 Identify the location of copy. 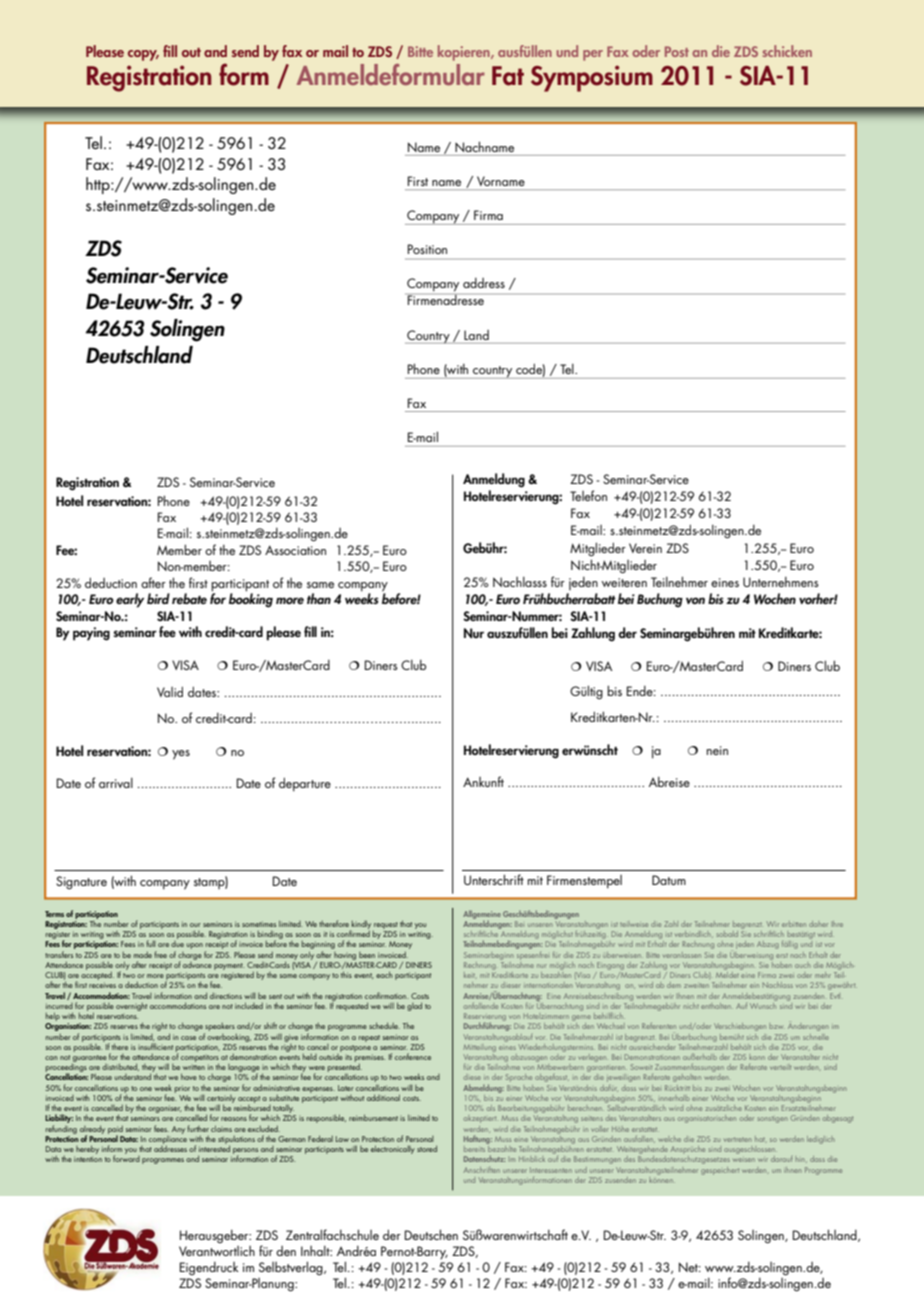
(143, 55).
